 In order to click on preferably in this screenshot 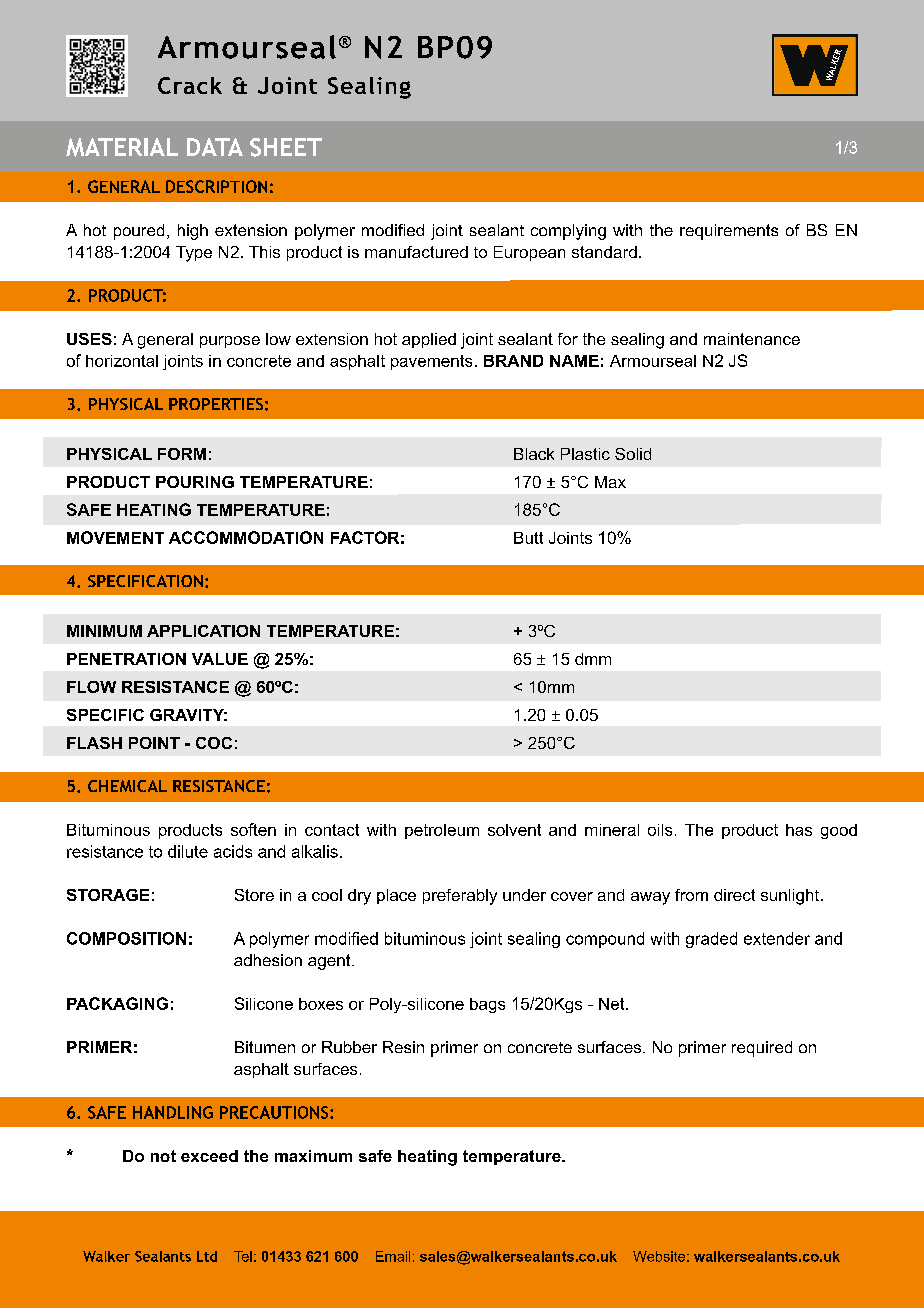, I will do `click(460, 897)`.
